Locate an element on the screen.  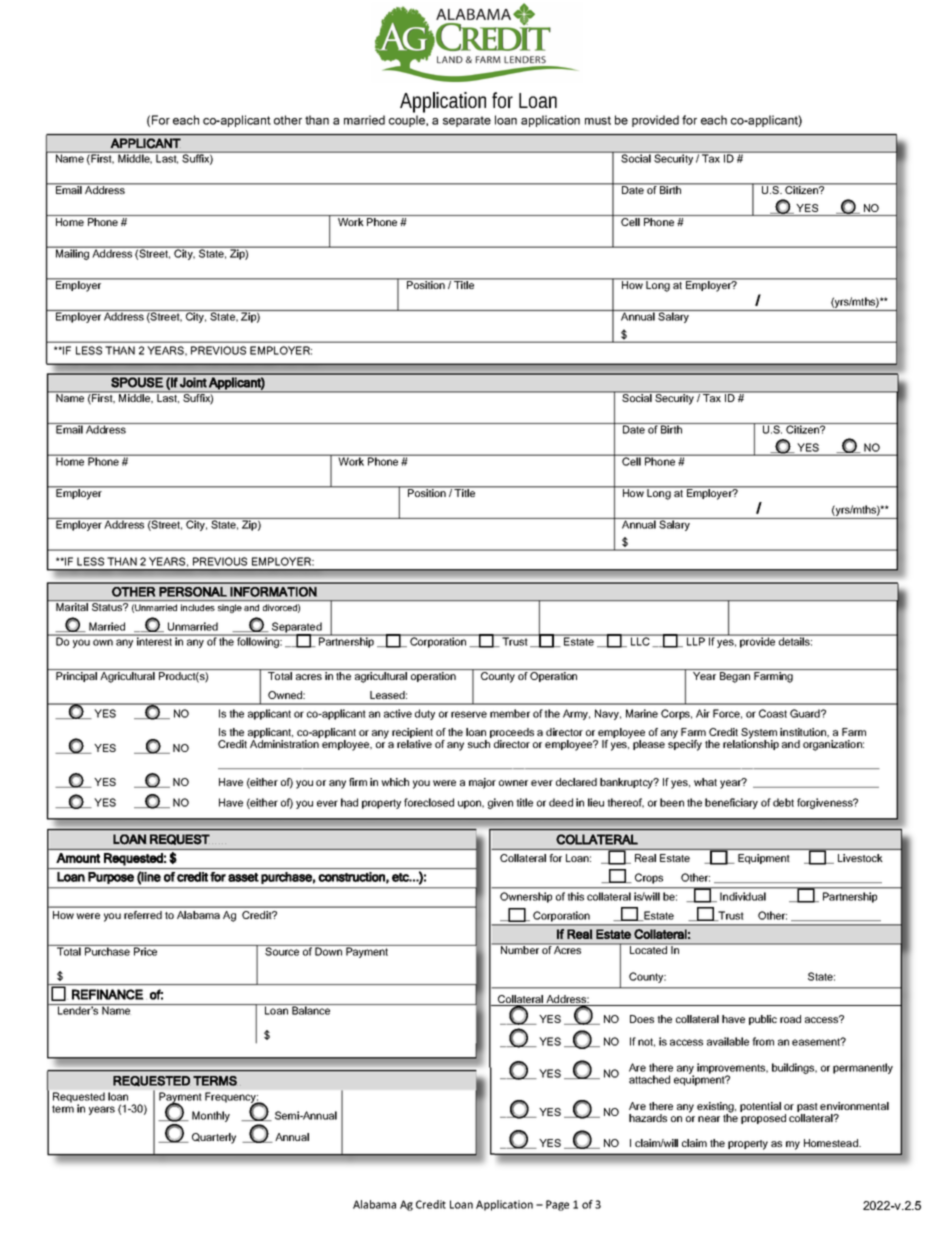
must is located at coordinates (598, 120).
